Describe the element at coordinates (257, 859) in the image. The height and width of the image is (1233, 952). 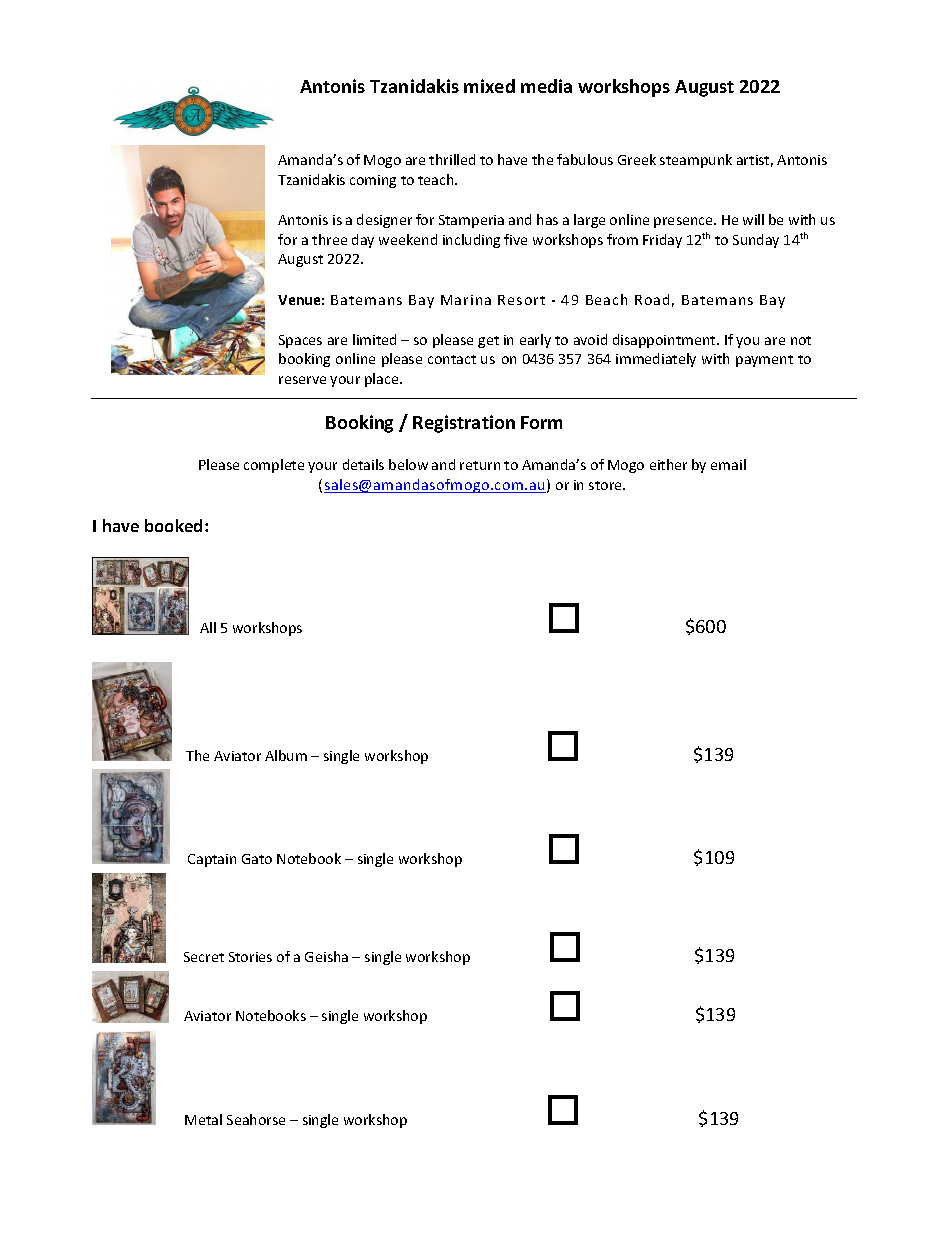
I see `Gato` at that location.
